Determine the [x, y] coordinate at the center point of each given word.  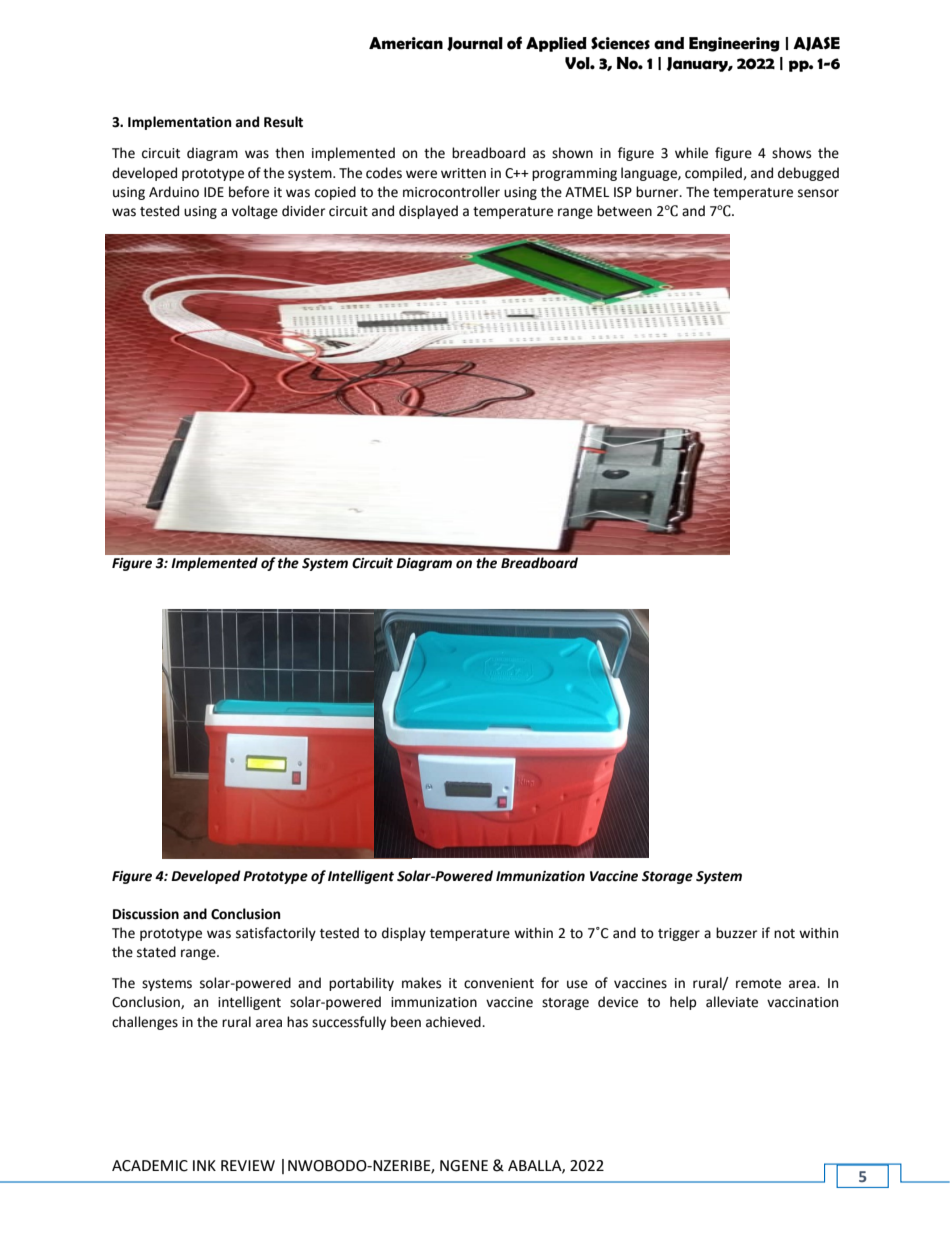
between [624, 211]
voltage [255, 212]
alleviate [732, 1002]
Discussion [146, 914]
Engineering [734, 44]
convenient [499, 983]
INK [204, 1165]
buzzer [736, 933]
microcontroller [451, 192]
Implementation [180, 123]
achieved [454, 1022]
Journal [475, 44]
